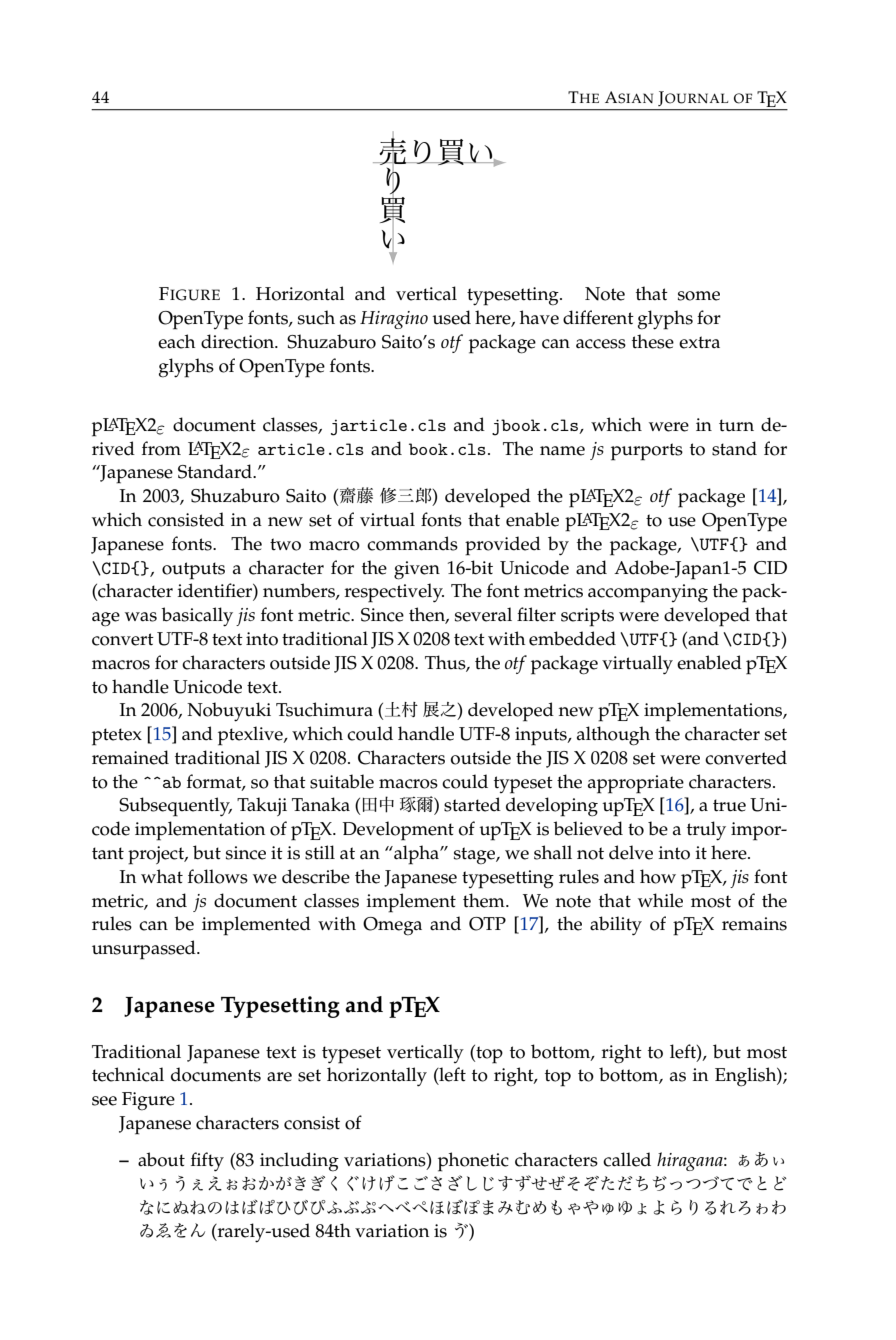 The image size is (896, 1340). I want to click on called, so click(627, 1159).
